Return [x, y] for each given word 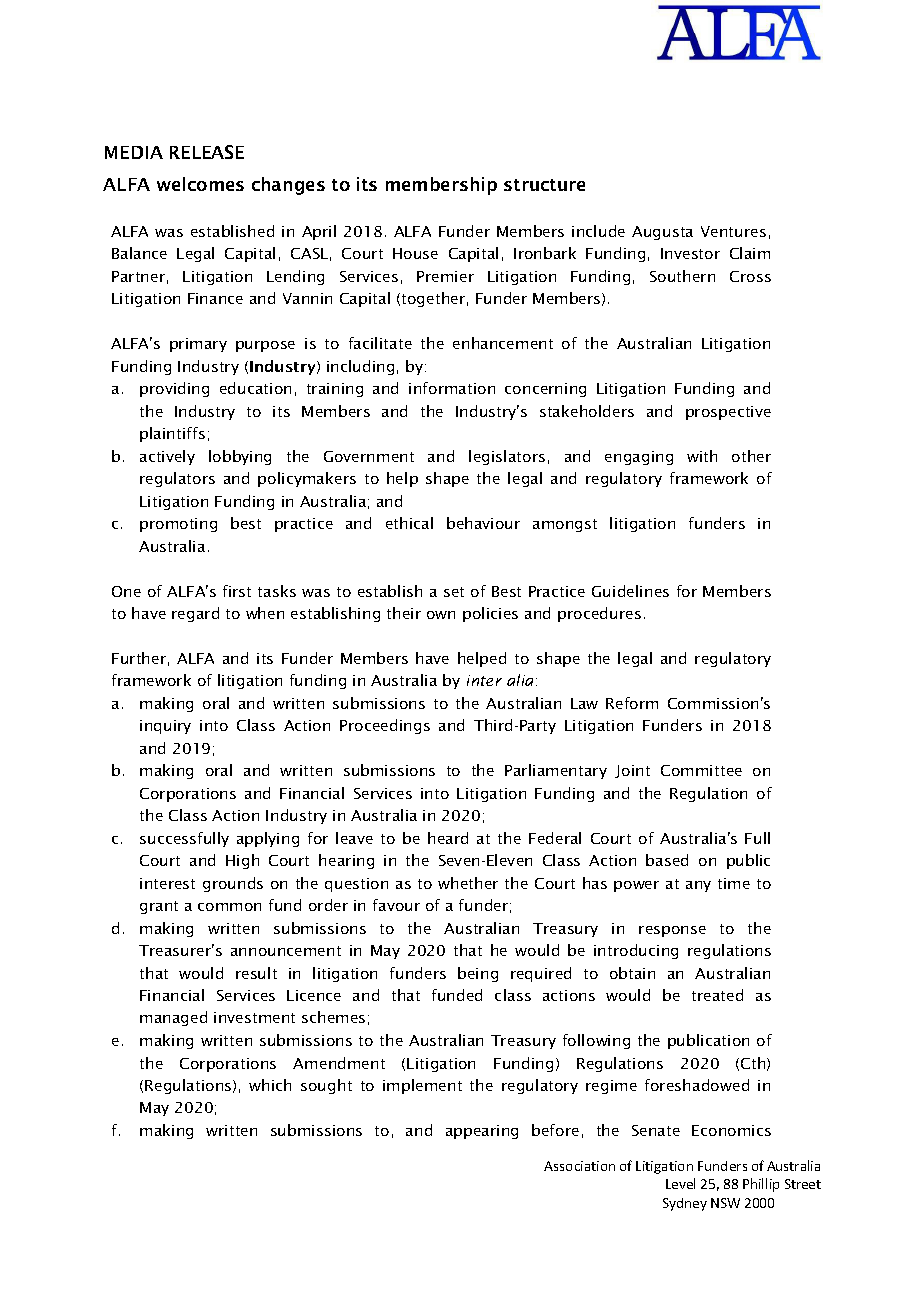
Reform [632, 703]
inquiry [165, 727]
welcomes [200, 184]
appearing [482, 1132]
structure [544, 185]
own [441, 615]
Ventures [733, 231]
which [270, 1085]
